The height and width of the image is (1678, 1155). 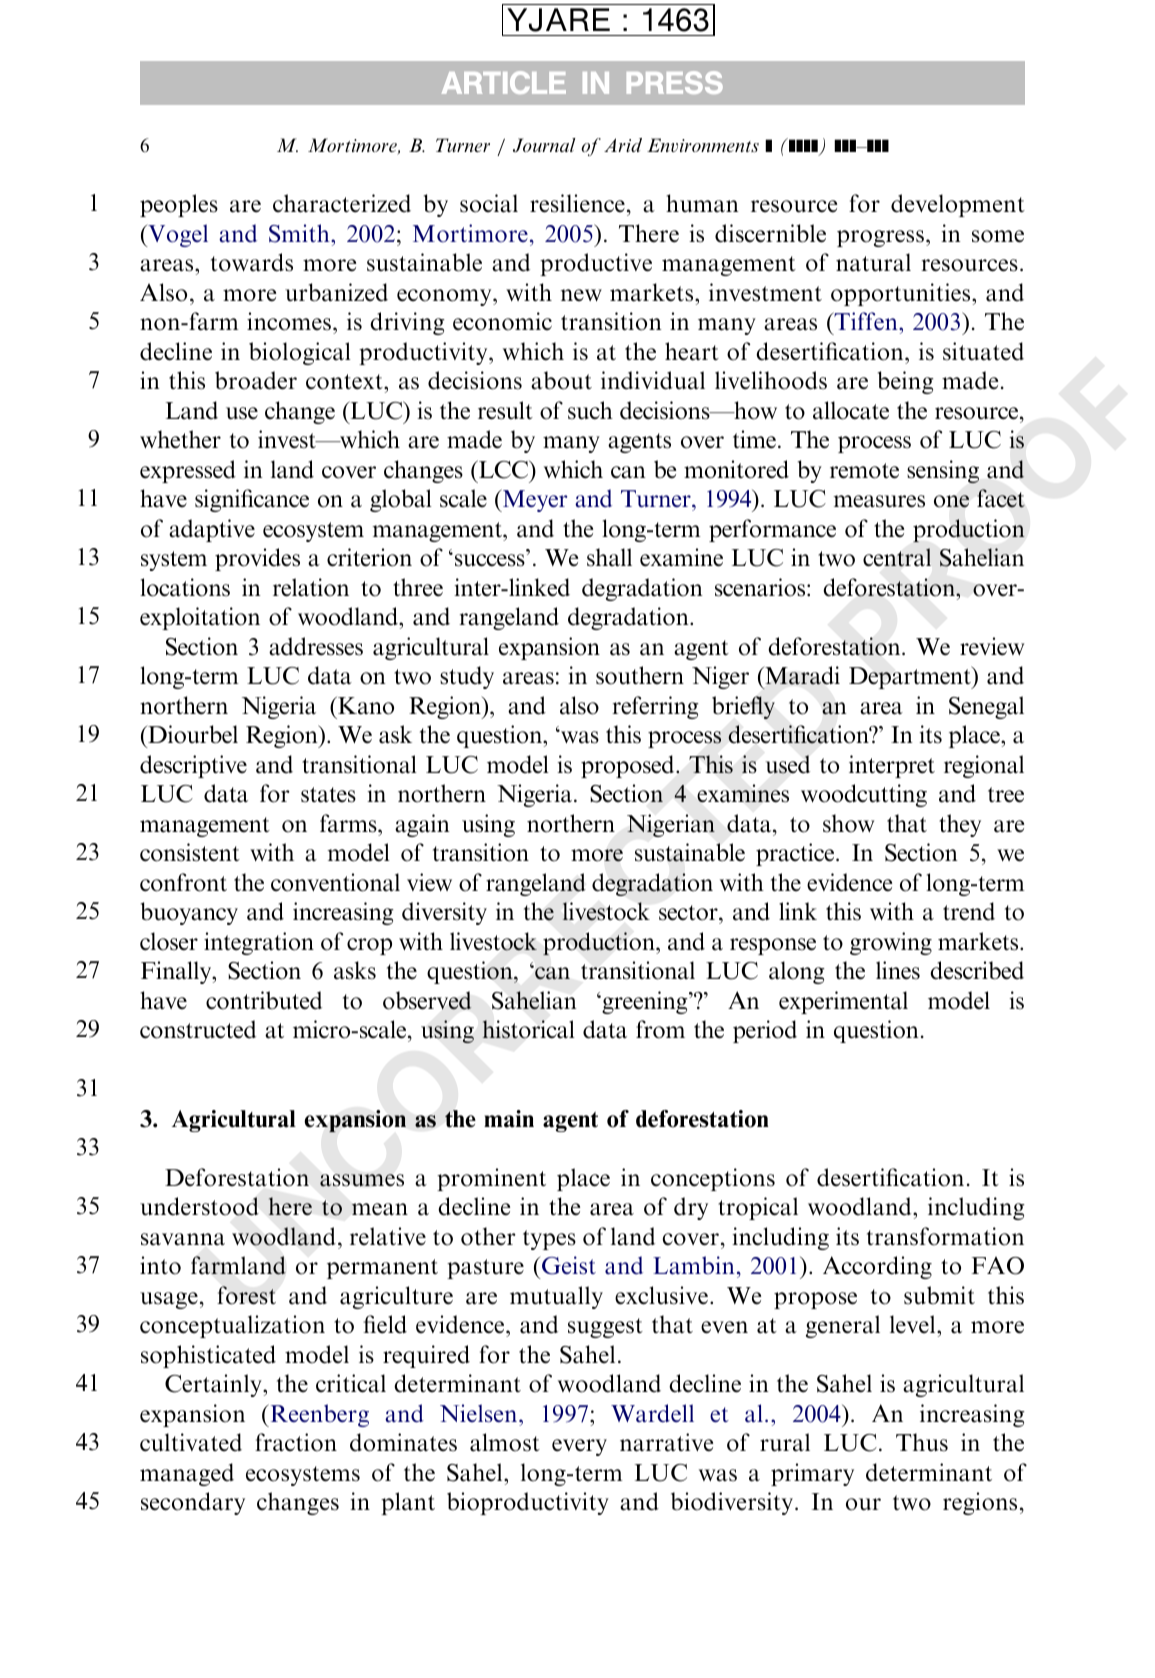 I want to click on characterized, so click(x=342, y=203).
